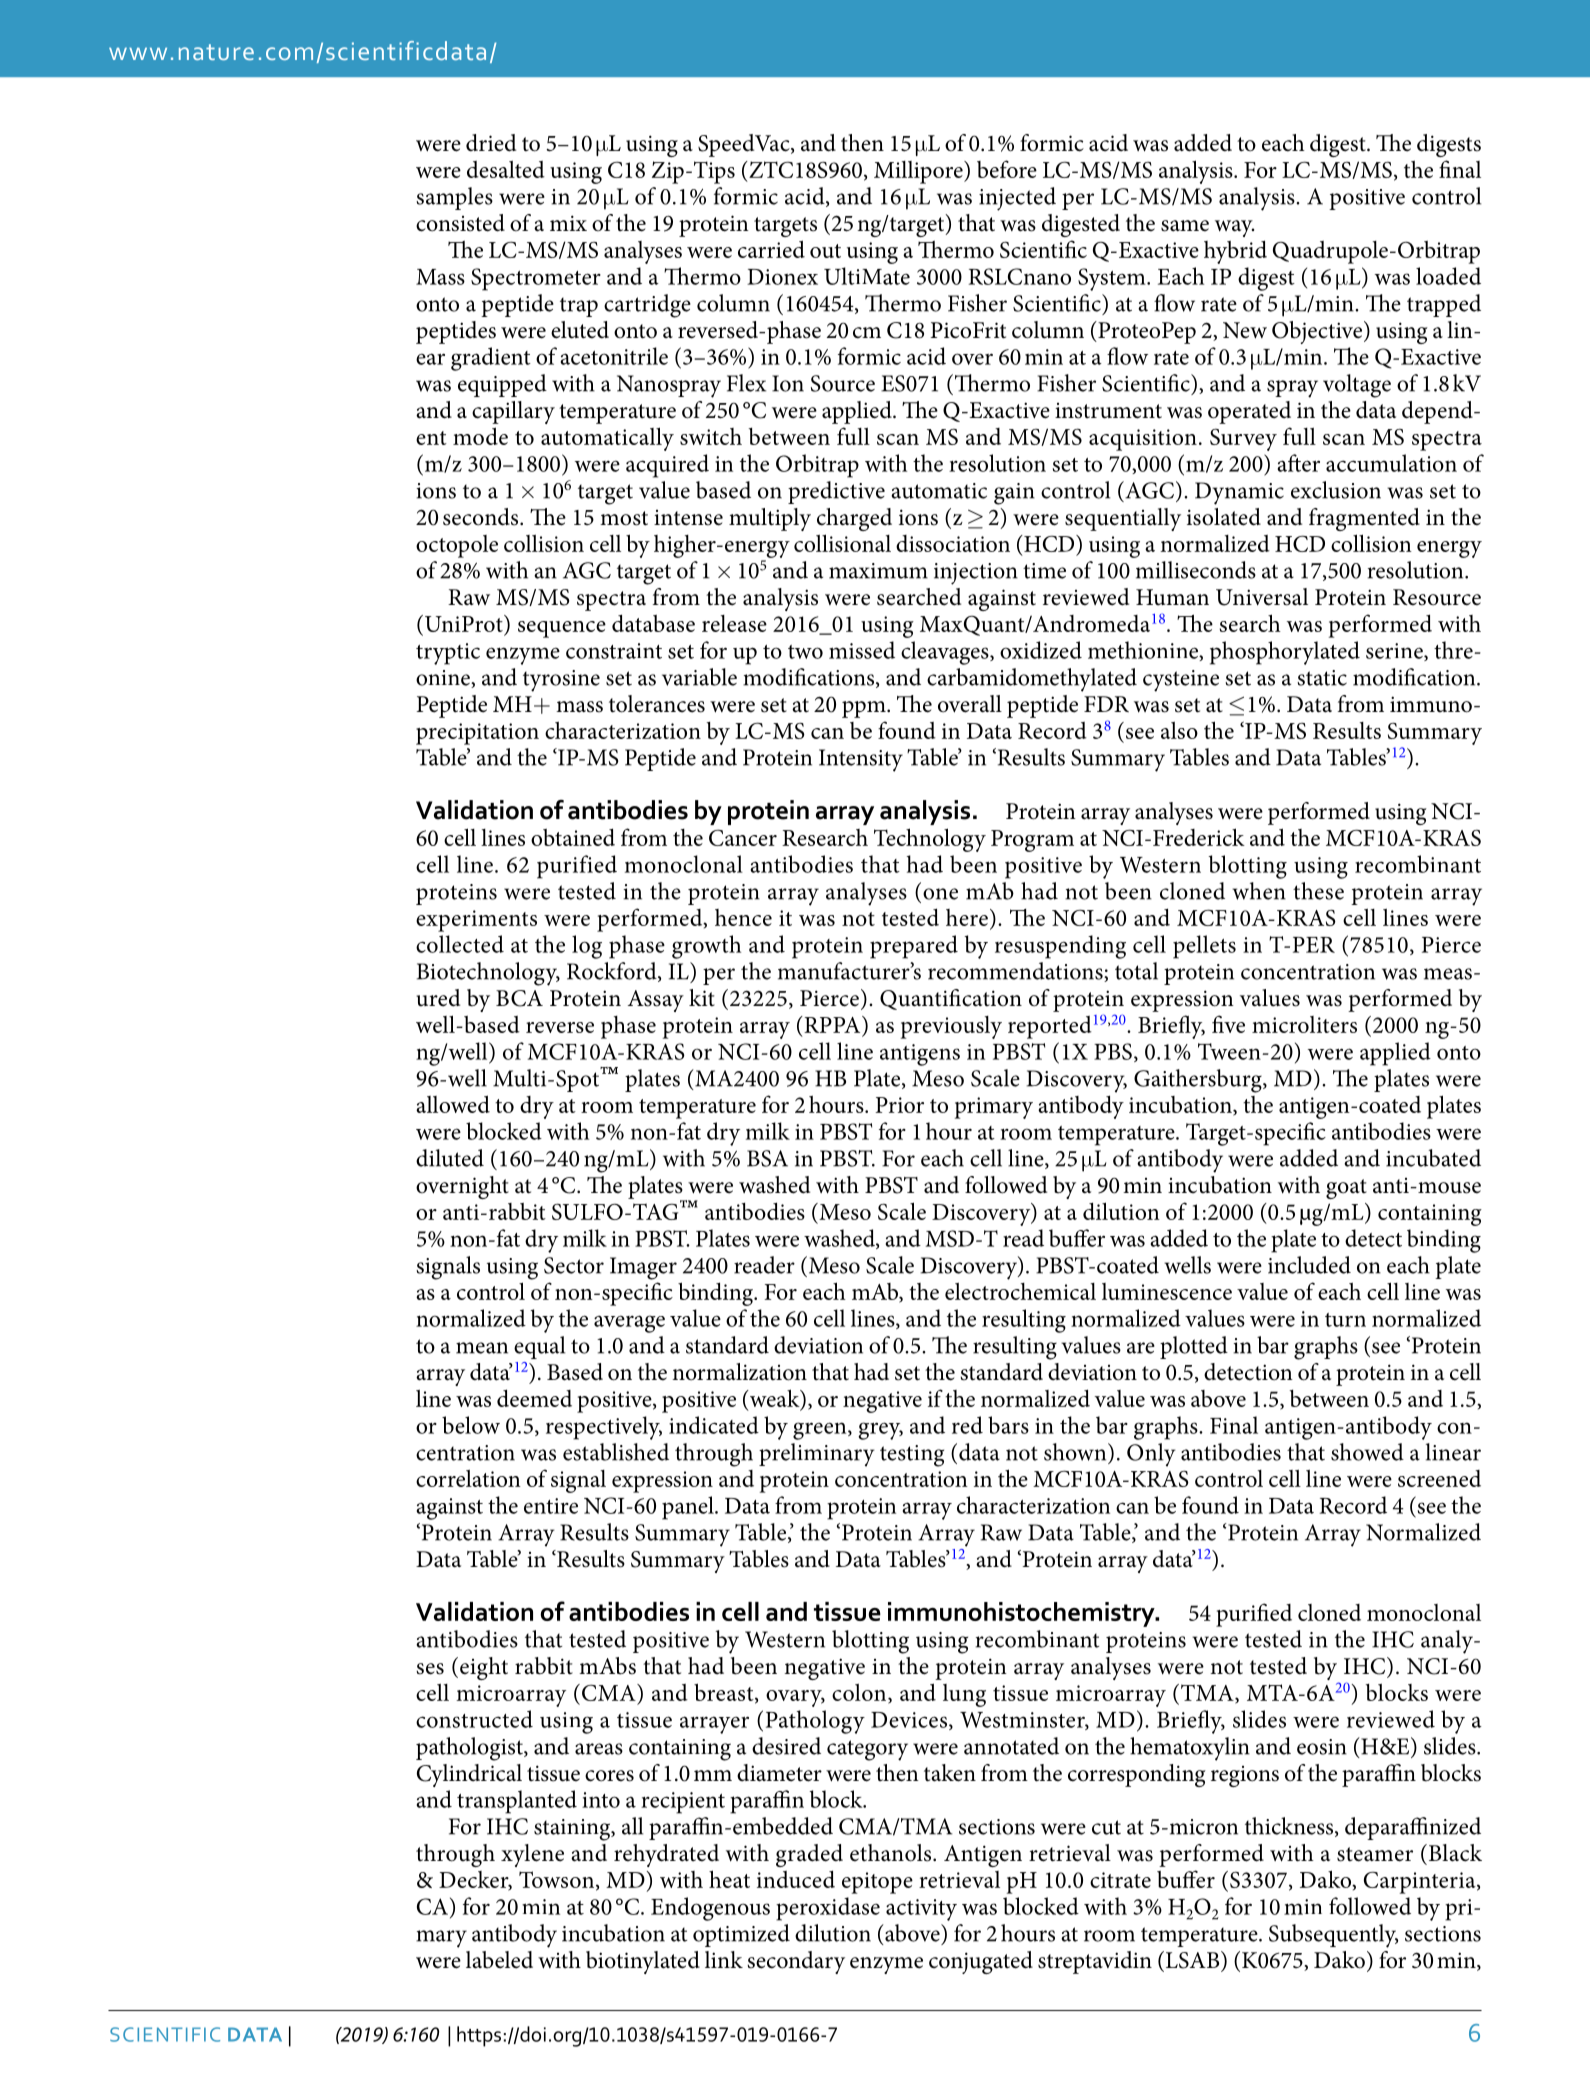 The width and height of the page is (1590, 2090). Describe the element at coordinates (921, 1910) in the page. I see `activity` at that location.
